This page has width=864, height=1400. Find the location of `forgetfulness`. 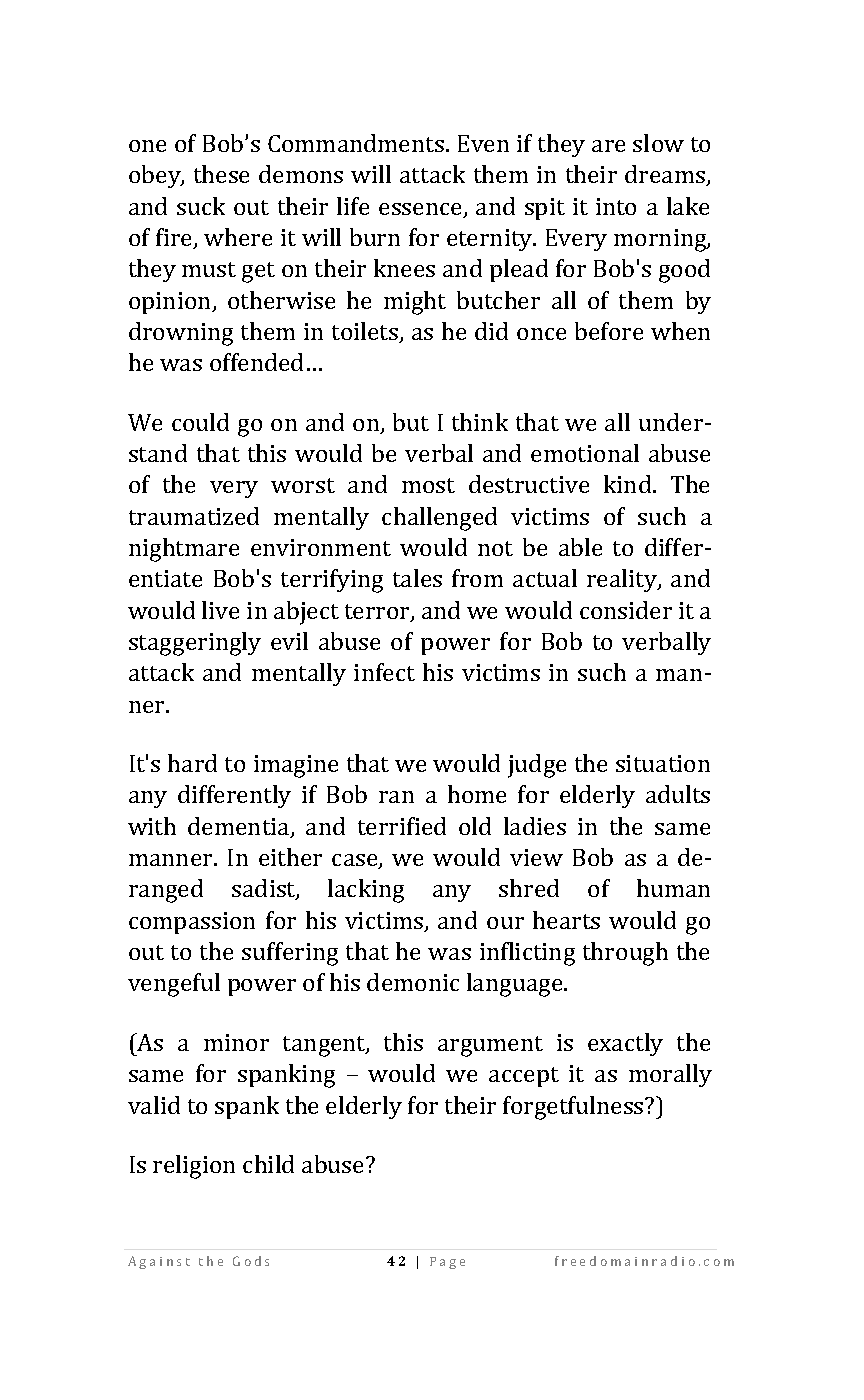

forgetfulness is located at coordinates (574, 1108).
